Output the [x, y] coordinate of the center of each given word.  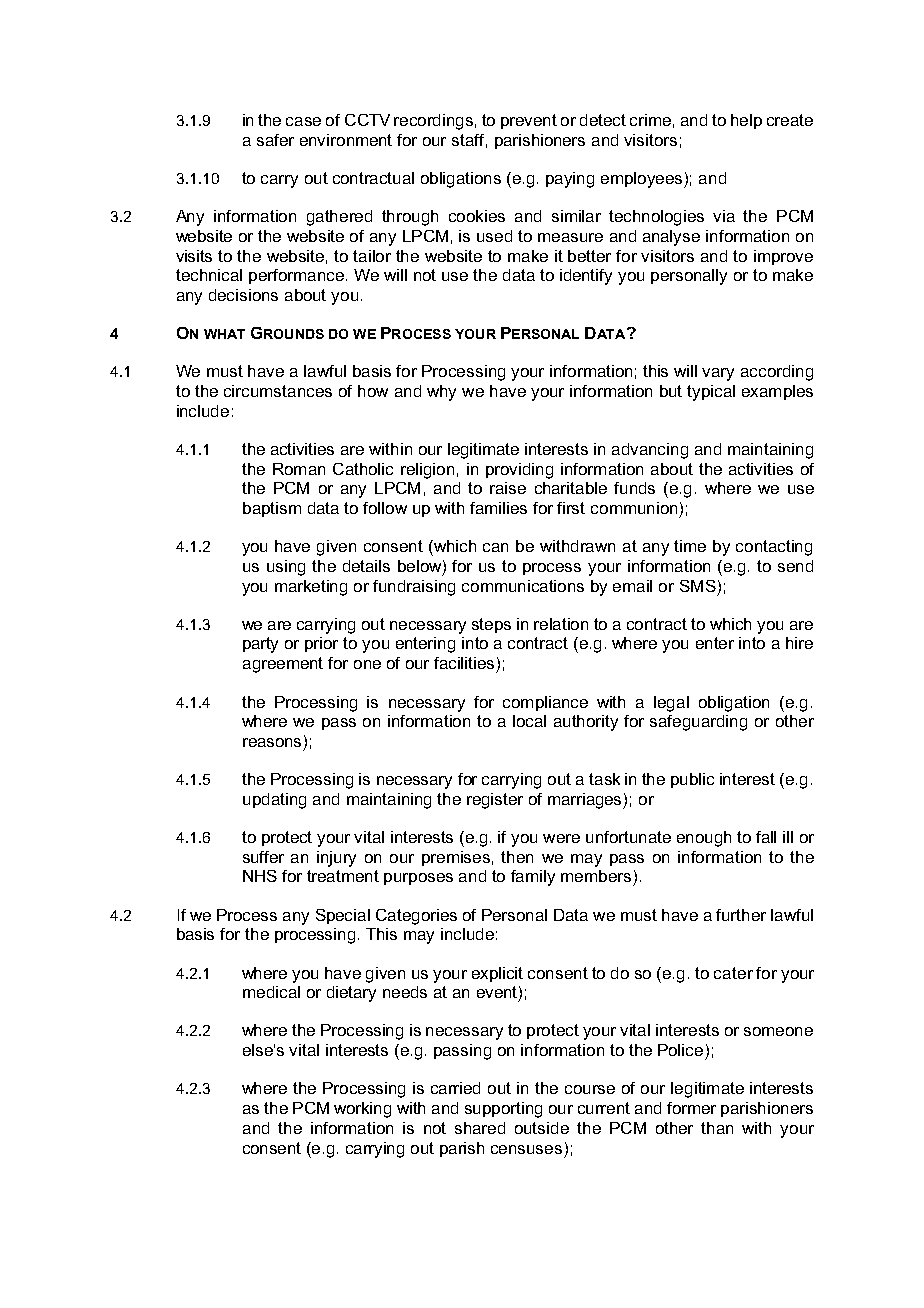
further [741, 915]
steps [491, 625]
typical [711, 393]
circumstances [278, 391]
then [517, 857]
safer [275, 140]
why [441, 393]
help [746, 121]
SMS [698, 586]
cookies [477, 216]
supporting [503, 1110]
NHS [260, 876]
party [260, 645]
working [362, 1110]
